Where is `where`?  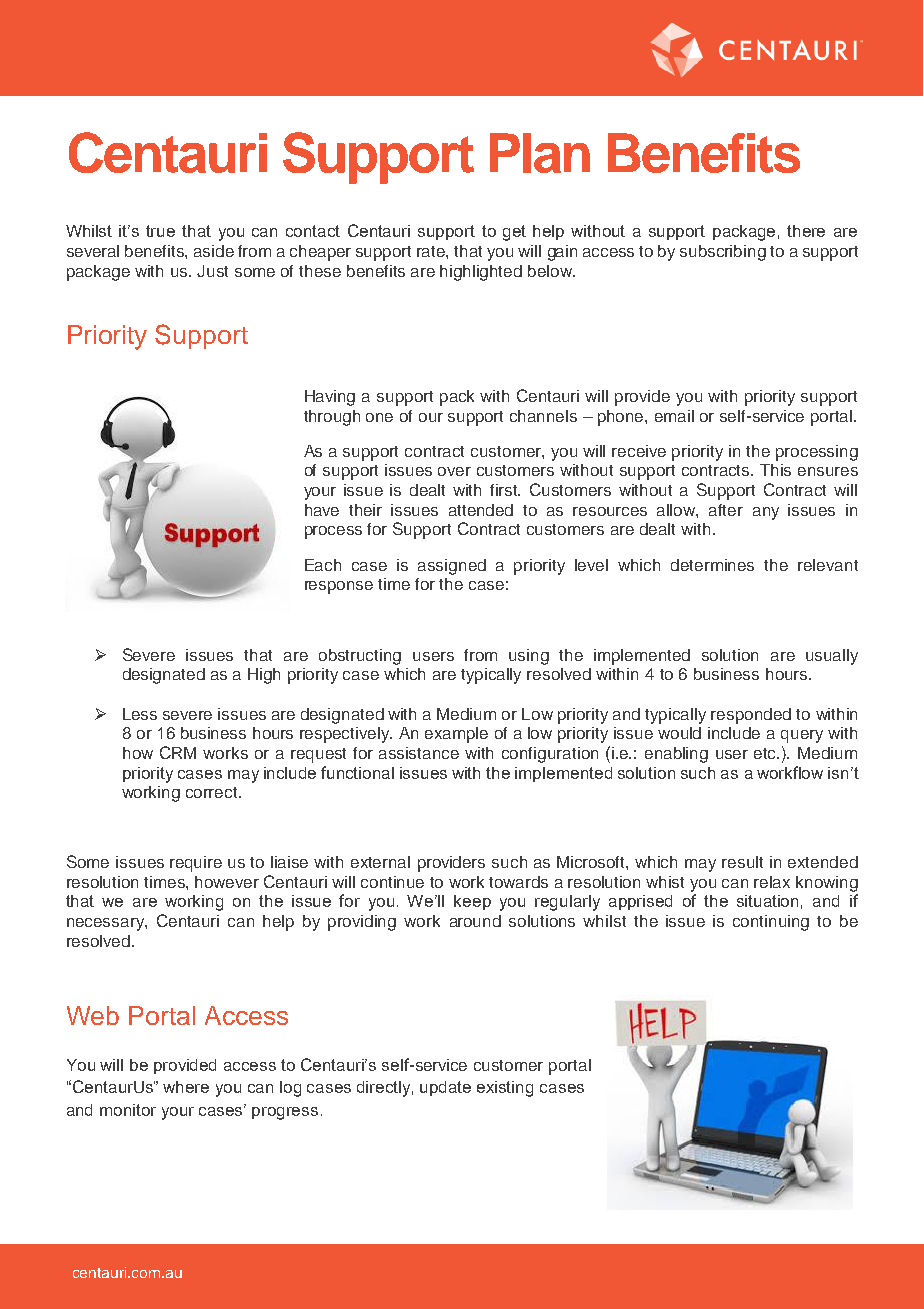
where is located at coordinates (186, 1087).
